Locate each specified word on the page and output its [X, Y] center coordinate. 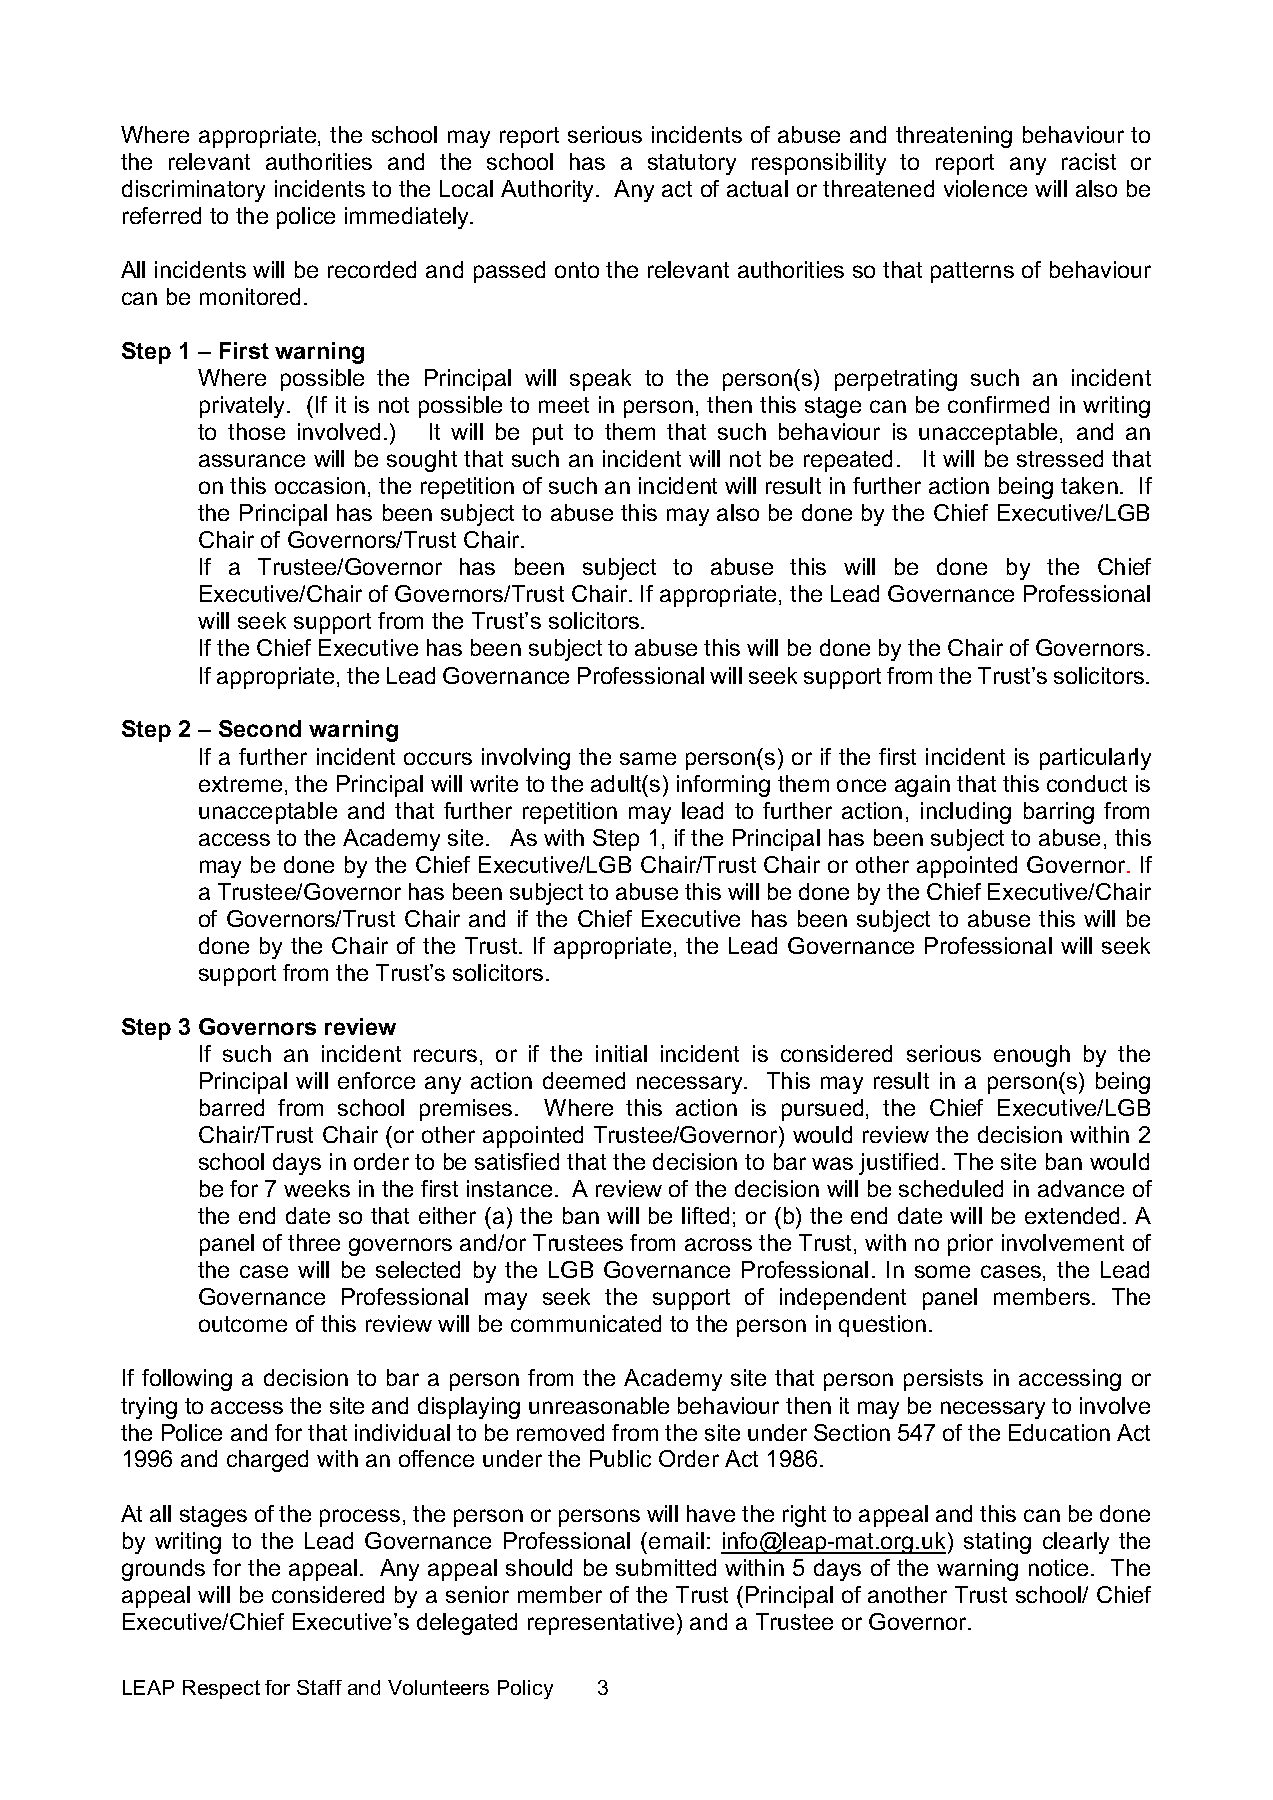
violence [985, 188]
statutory [692, 164]
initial [621, 1053]
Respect [221, 1689]
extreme [240, 784]
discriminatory [193, 191]
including [966, 813]
